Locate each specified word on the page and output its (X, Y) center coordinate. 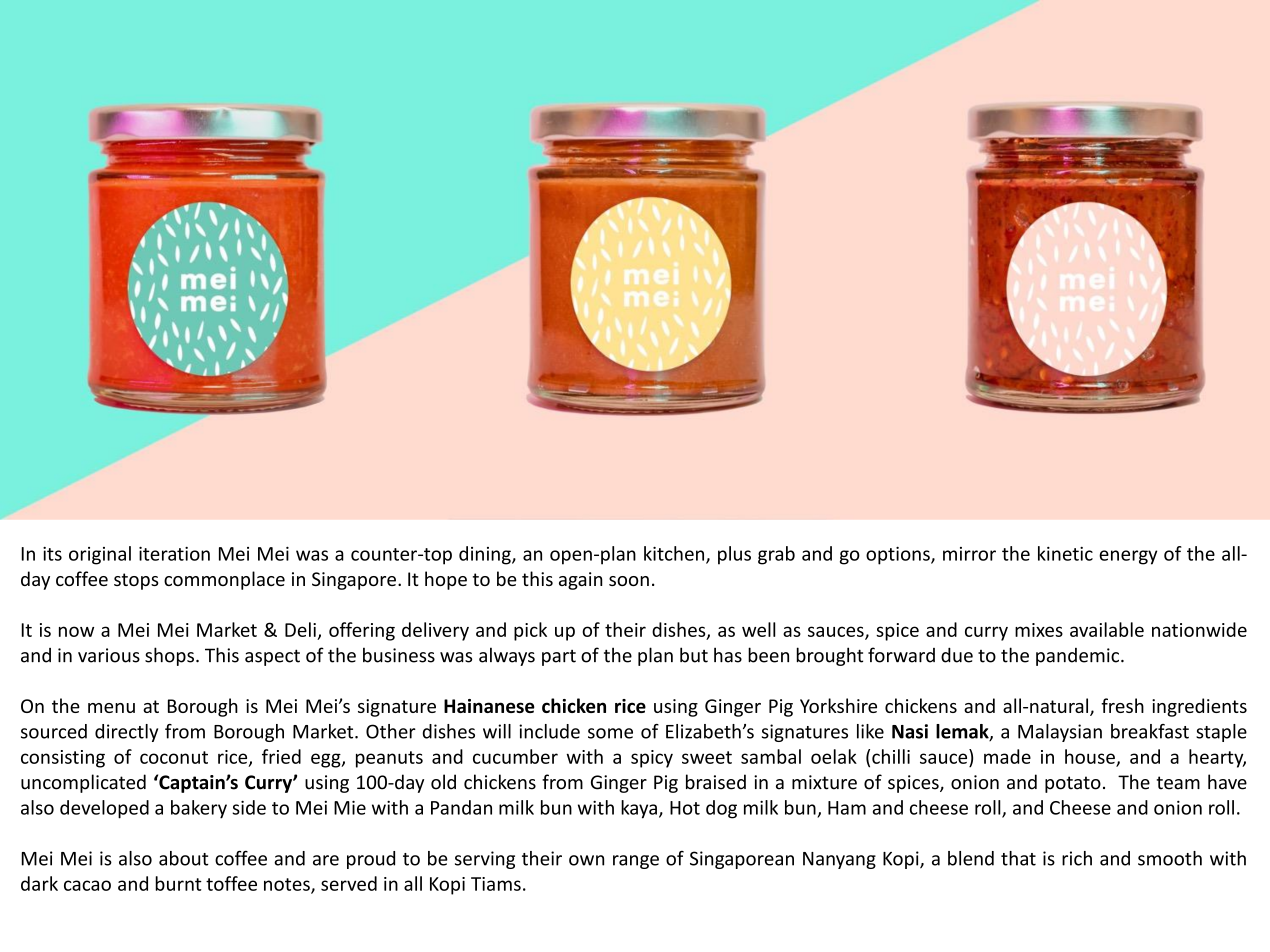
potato (1073, 784)
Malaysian (1060, 733)
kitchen (675, 554)
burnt (178, 883)
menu (111, 708)
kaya (639, 809)
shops (169, 656)
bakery (199, 809)
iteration (174, 554)
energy (1128, 557)
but (694, 655)
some (610, 733)
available (1107, 629)
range (636, 862)
